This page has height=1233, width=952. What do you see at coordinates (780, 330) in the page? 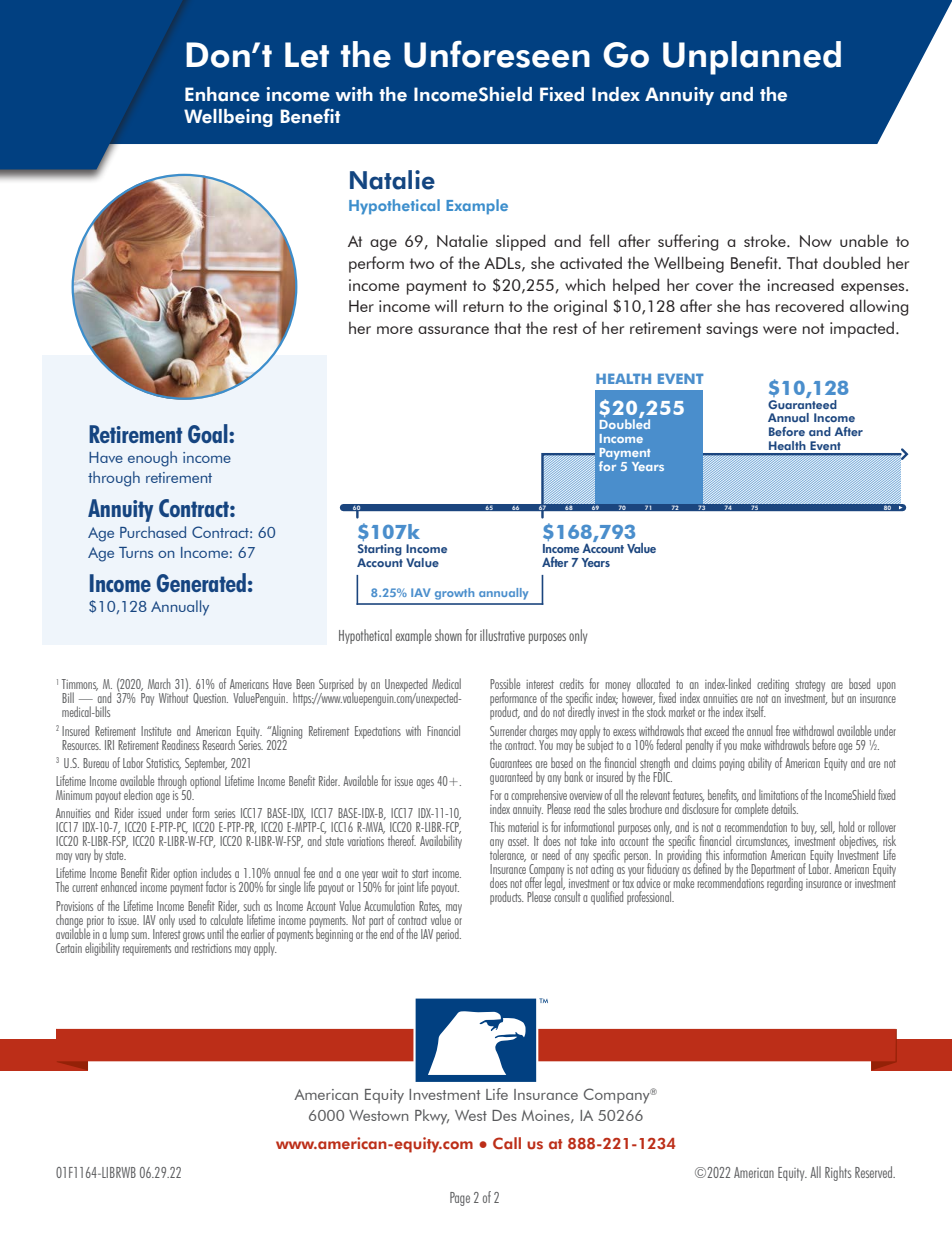
I see `were` at bounding box center [780, 330].
